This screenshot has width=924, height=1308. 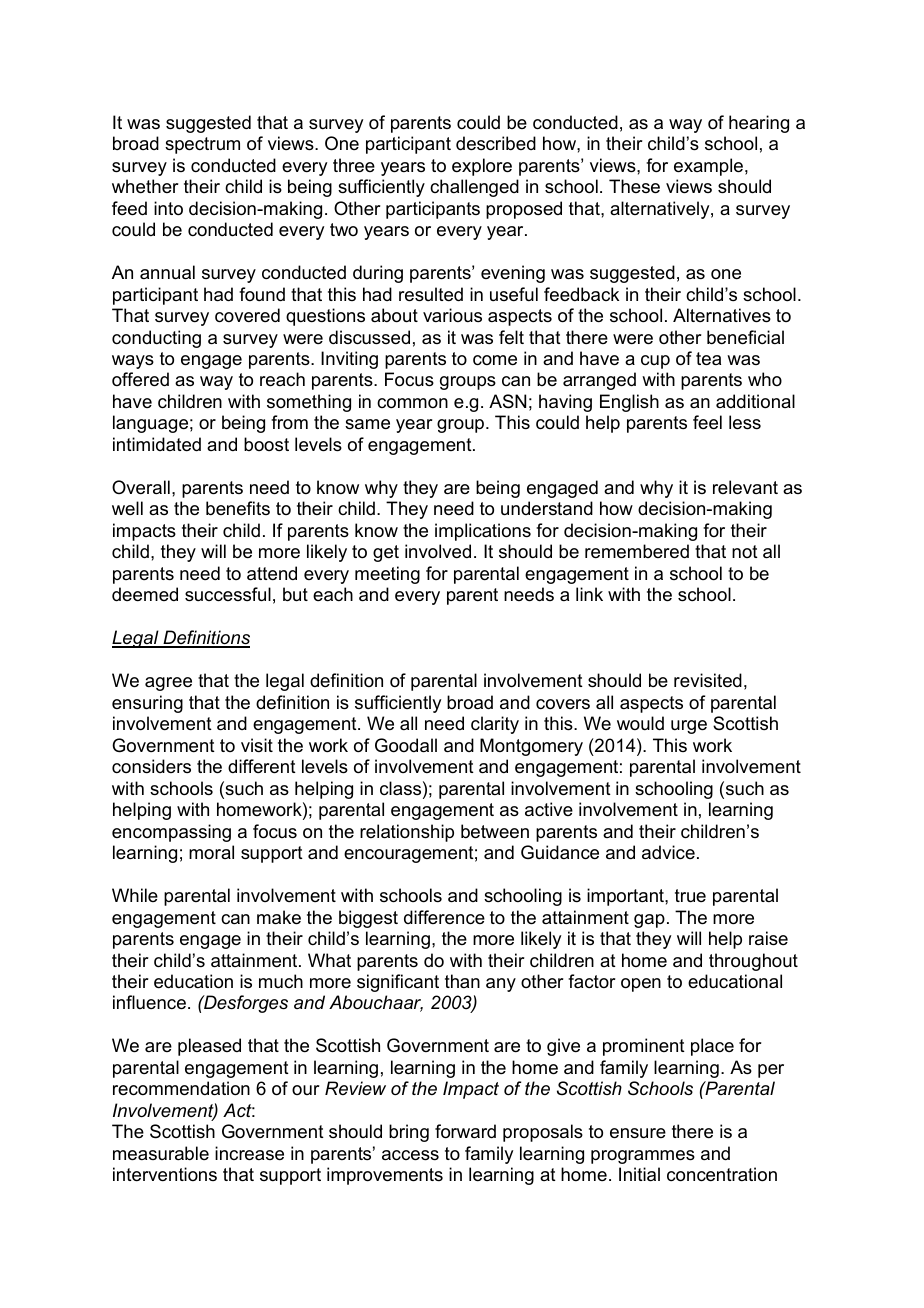 What do you see at coordinates (161, 1153) in the screenshot?
I see `measurable` at bounding box center [161, 1153].
